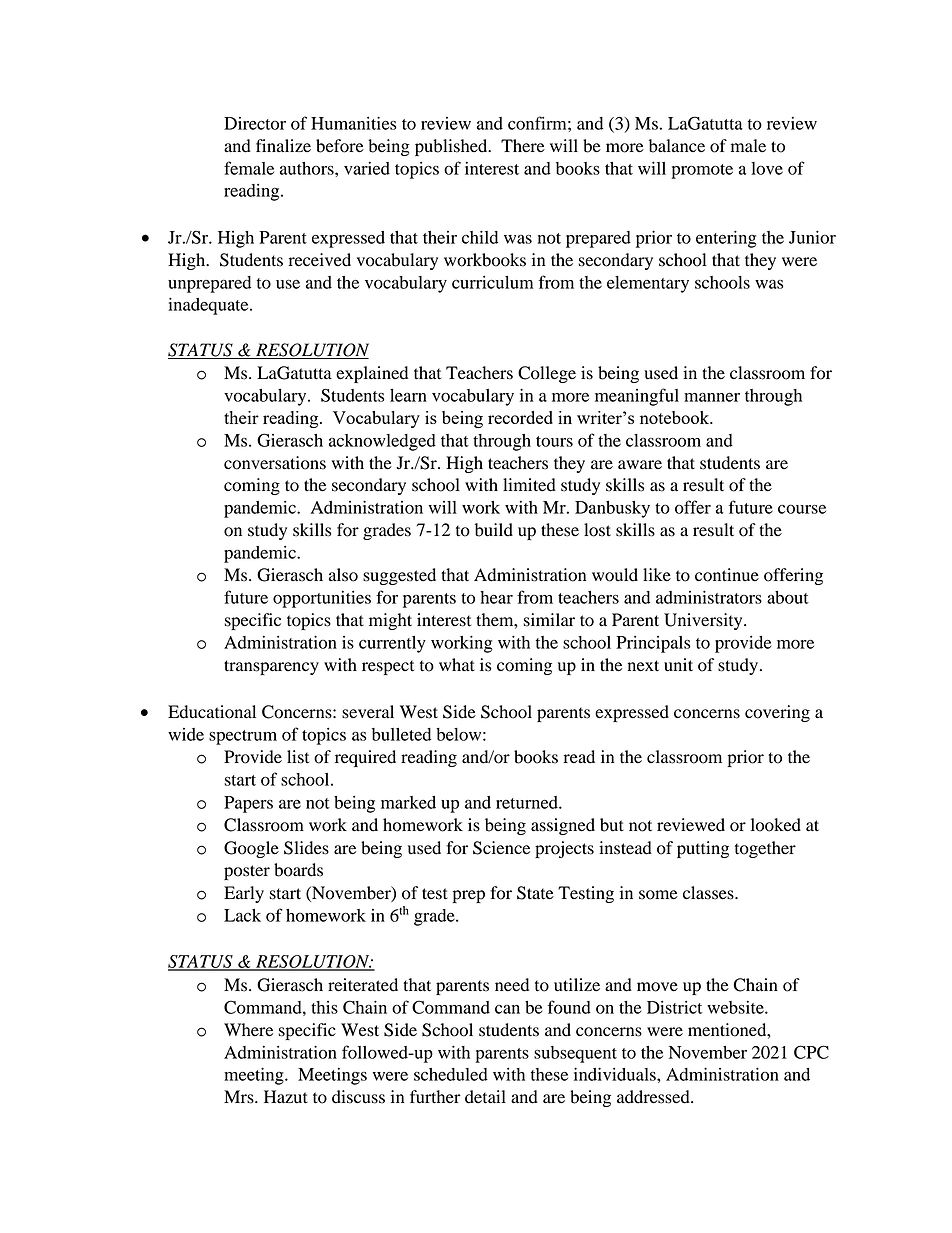 Image resolution: width=952 pixels, height=1233 pixels. What do you see at coordinates (528, 802) in the page?
I see `returned` at bounding box center [528, 802].
